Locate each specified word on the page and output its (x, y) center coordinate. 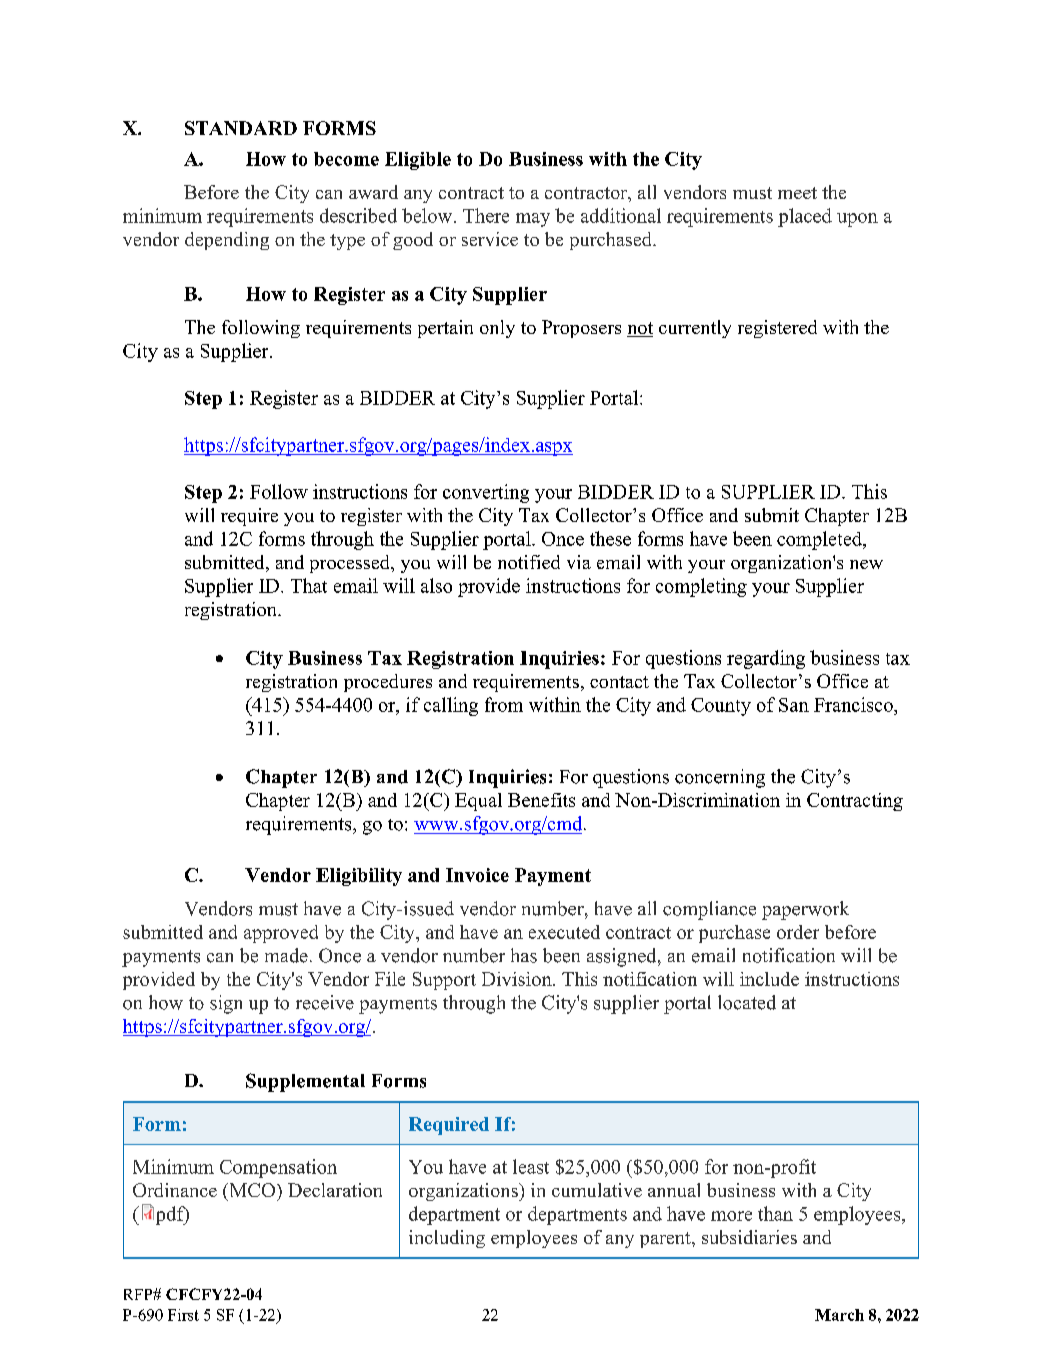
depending (227, 241)
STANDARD (241, 128)
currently (695, 329)
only (497, 329)
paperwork (805, 910)
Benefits (541, 800)
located (747, 1002)
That (309, 585)
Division (518, 979)
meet (797, 193)
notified (529, 562)
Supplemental (305, 1082)
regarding (766, 659)
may (533, 220)
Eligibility (359, 877)
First (183, 1315)
